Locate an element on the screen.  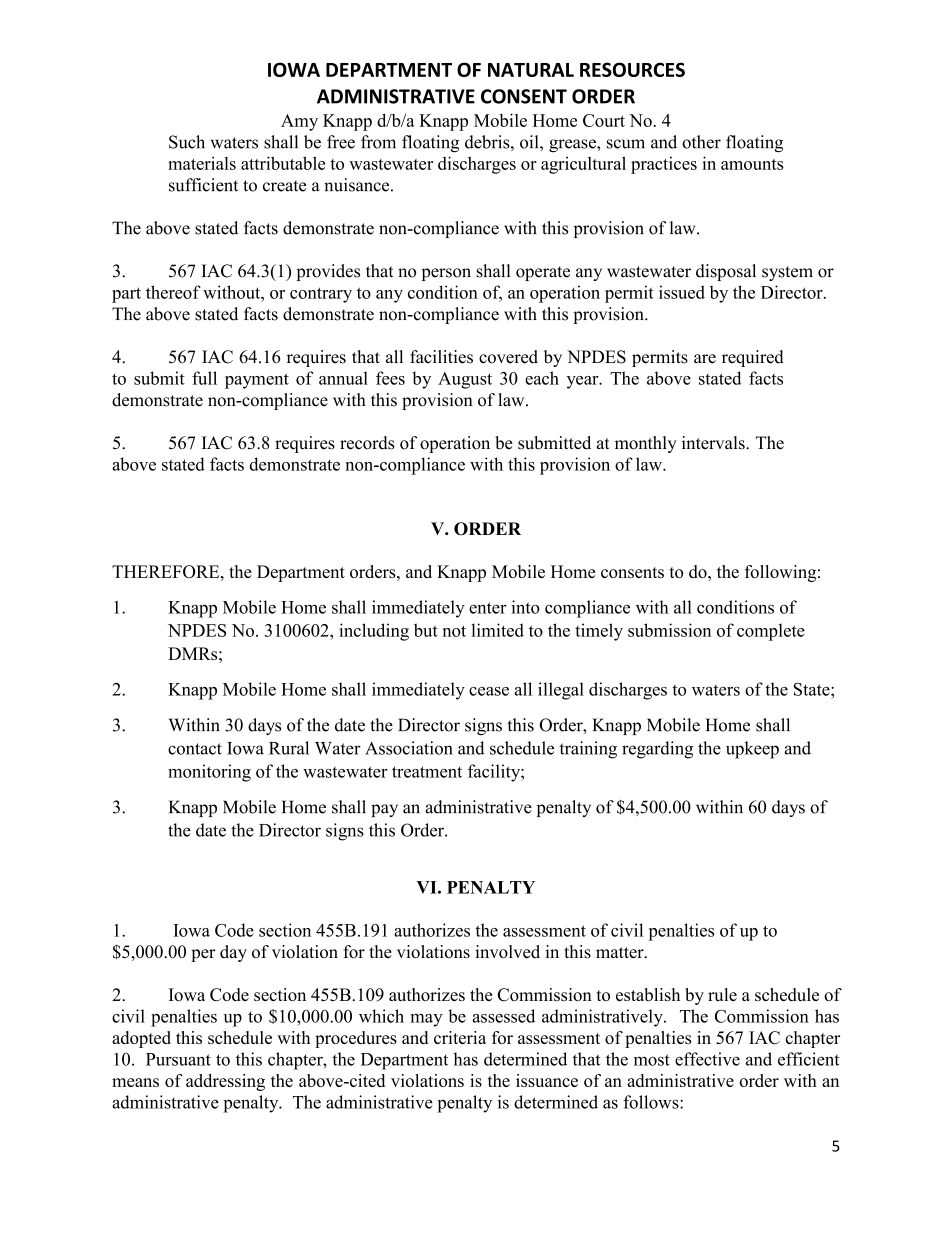
treatment is located at coordinates (427, 772).
